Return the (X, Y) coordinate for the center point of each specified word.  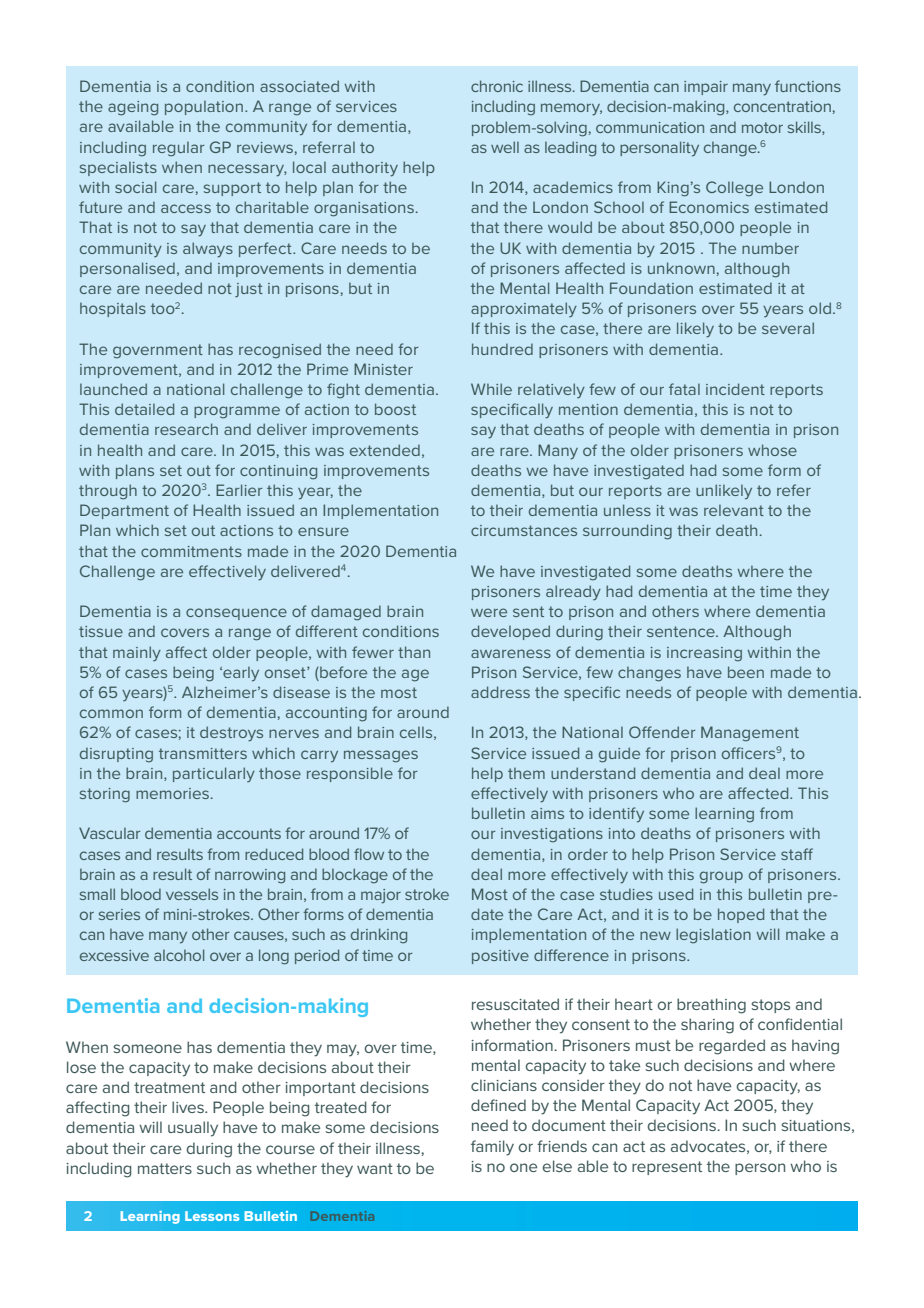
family (492, 1148)
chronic (497, 86)
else (557, 1166)
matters (165, 1168)
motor (762, 127)
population (204, 108)
